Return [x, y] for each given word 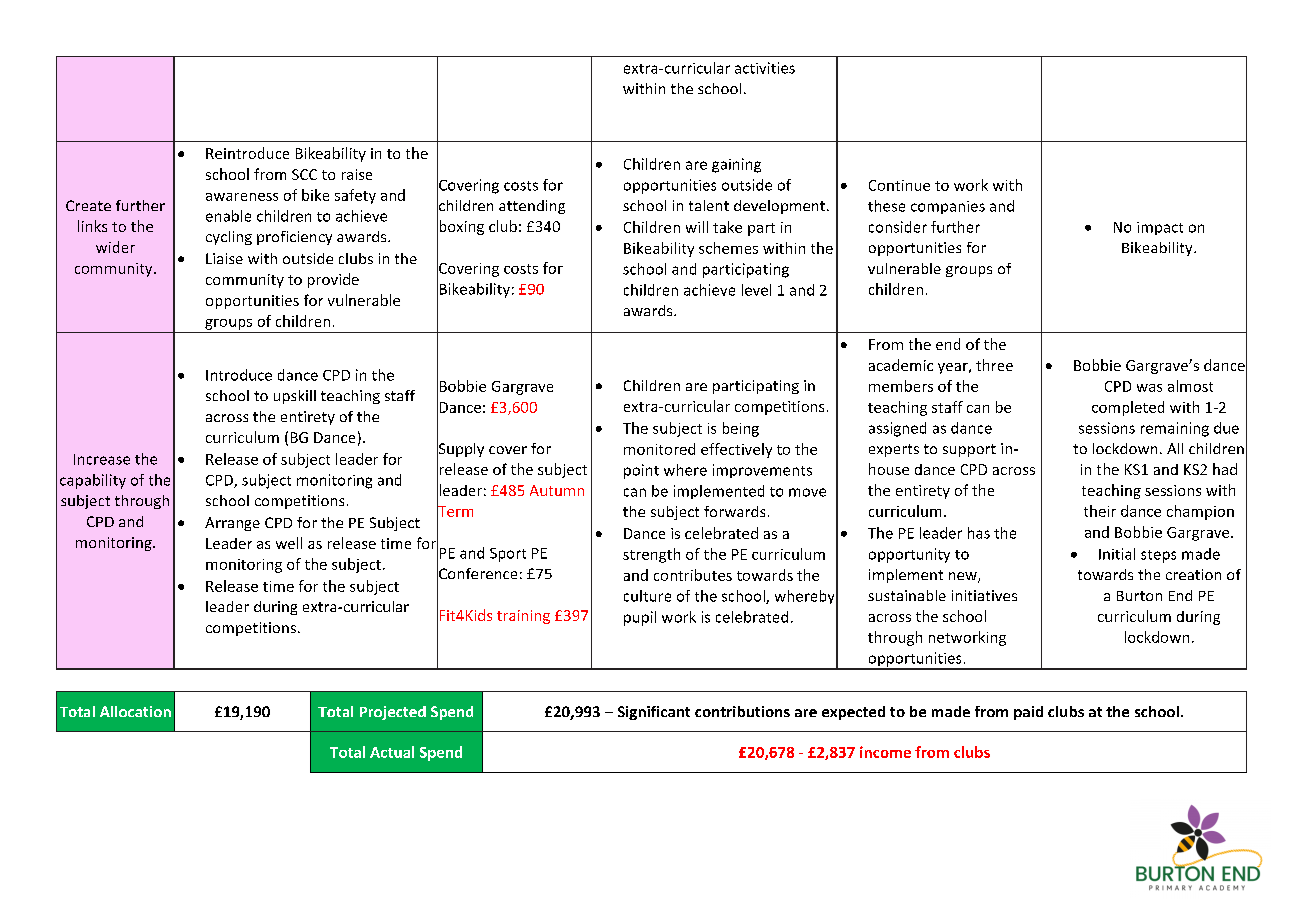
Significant [654, 713]
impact [1160, 228]
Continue [899, 185]
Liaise [224, 258]
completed [1128, 408]
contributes [693, 575]
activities [765, 68]
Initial [1117, 554]
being [741, 429]
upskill [295, 397]
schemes [728, 248]
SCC [304, 174]
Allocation [135, 711]
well [289, 543]
